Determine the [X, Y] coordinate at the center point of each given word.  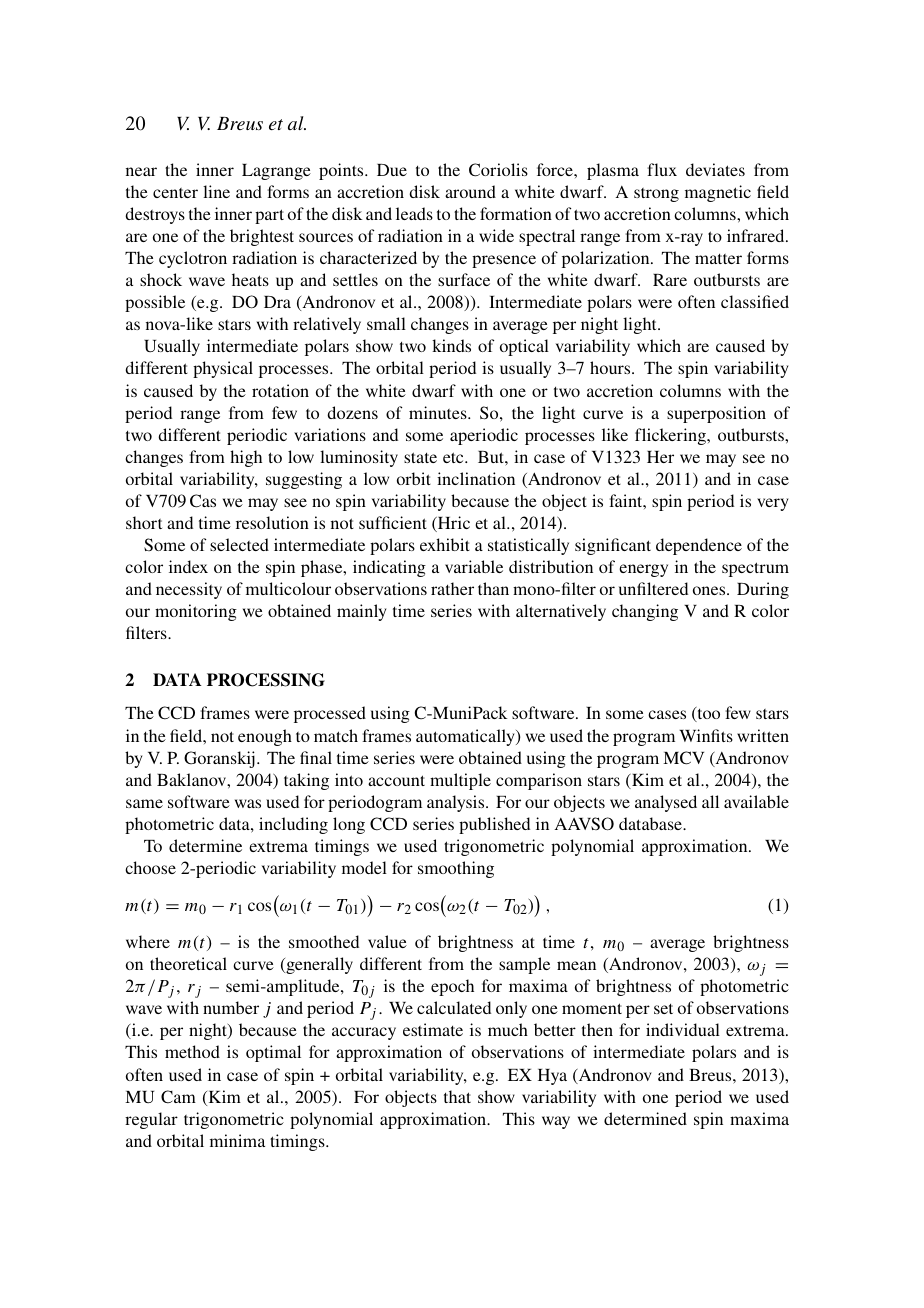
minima [237, 1140]
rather [452, 588]
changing [645, 612]
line [216, 191]
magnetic [718, 193]
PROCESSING [266, 680]
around [470, 191]
